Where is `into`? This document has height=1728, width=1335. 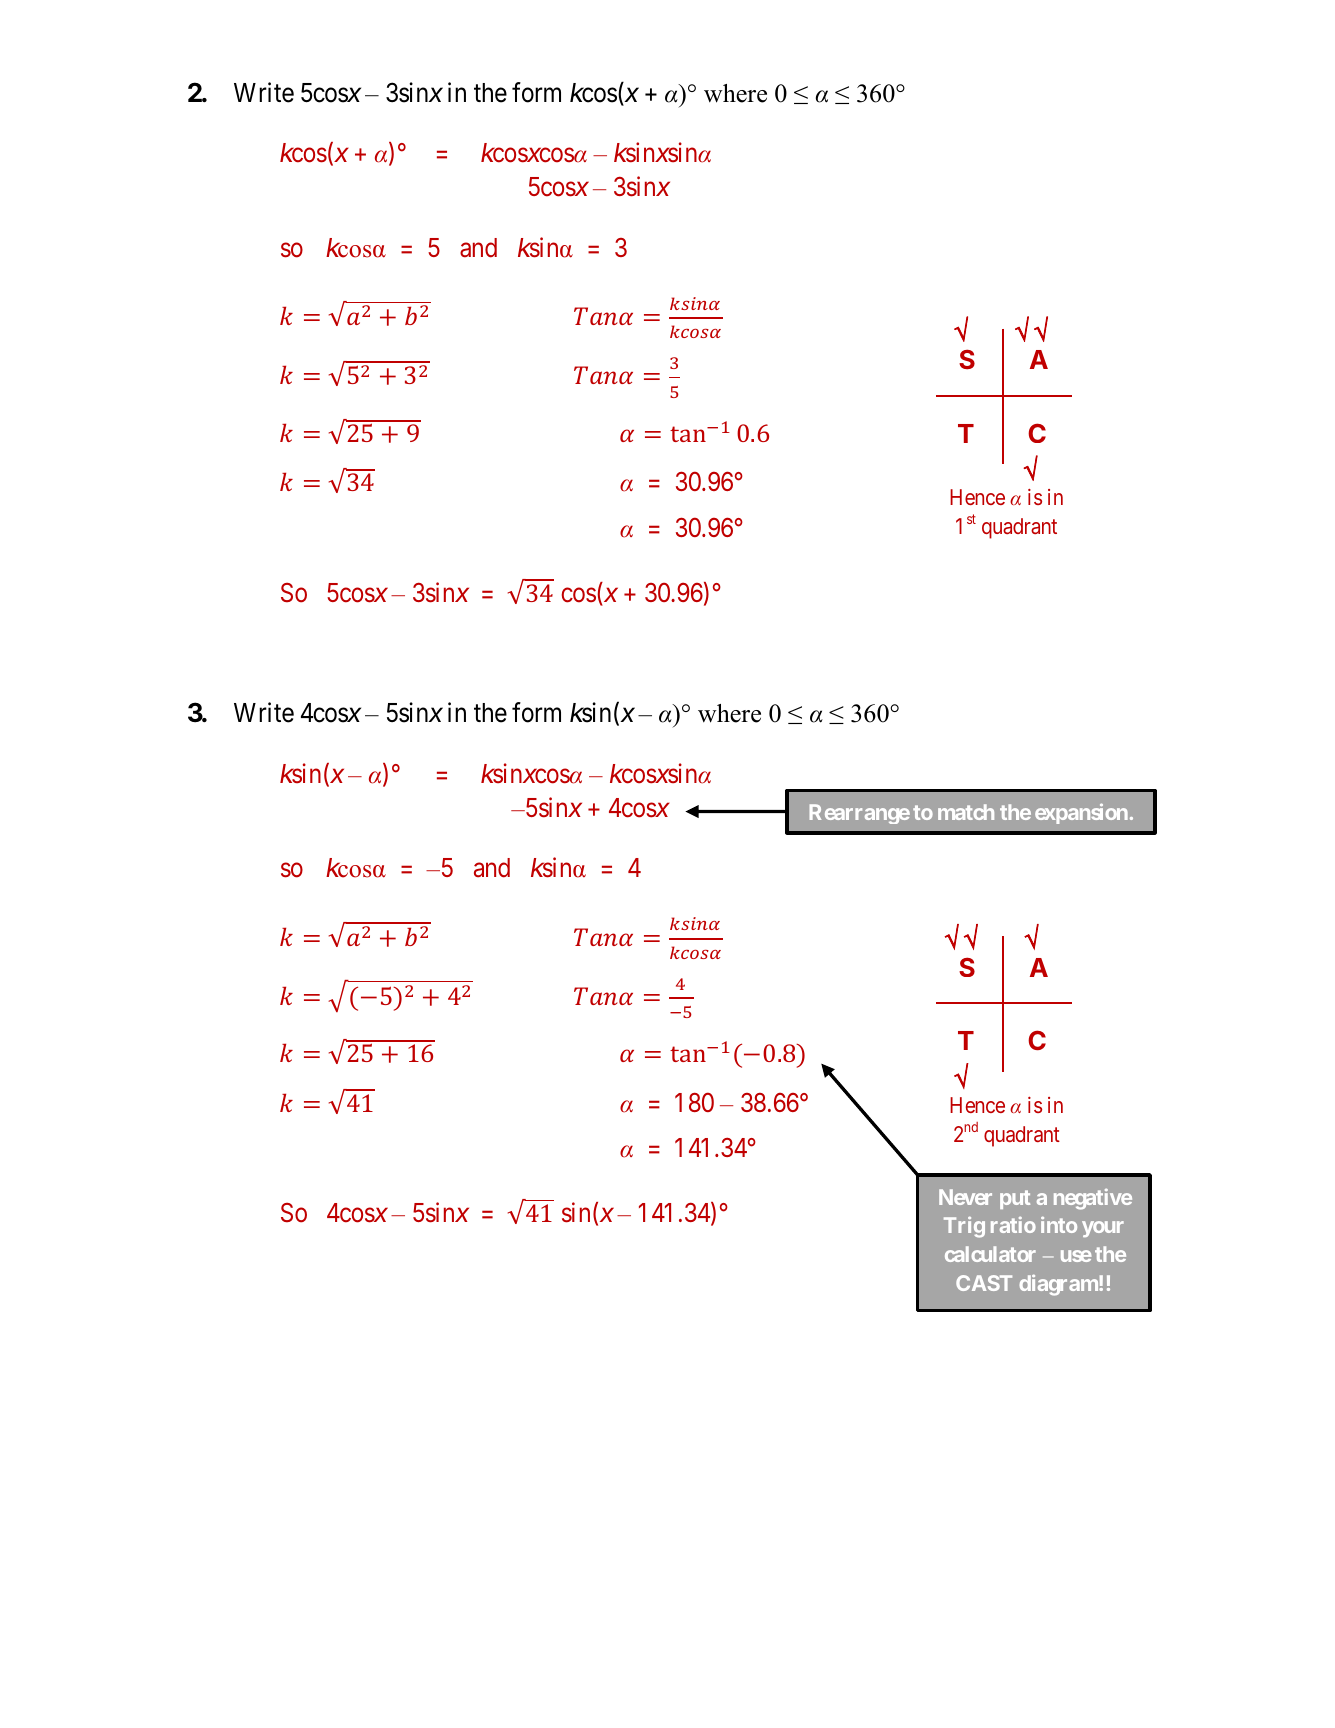 into is located at coordinates (1059, 1224).
